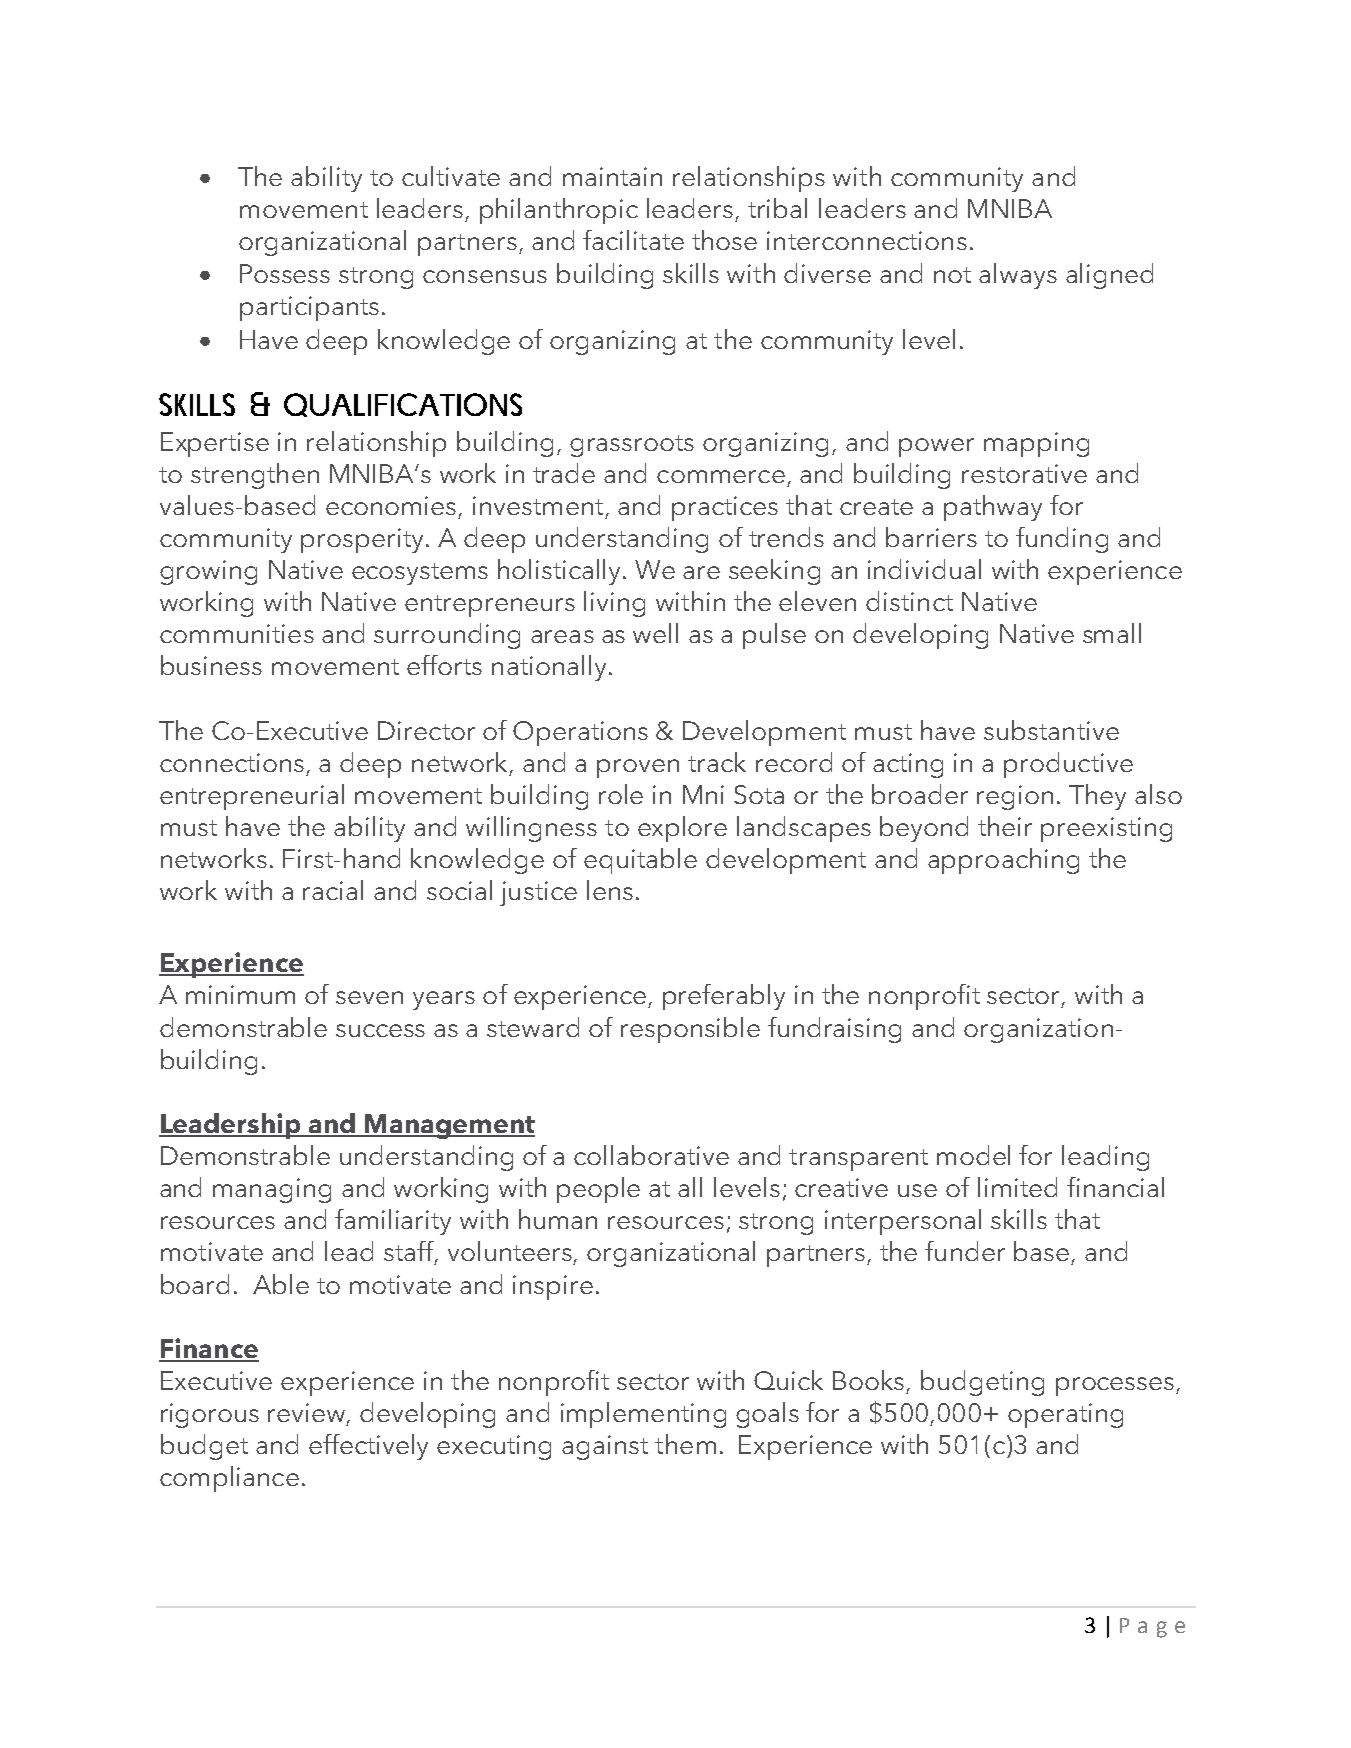  I want to click on effectively, so click(368, 1447).
